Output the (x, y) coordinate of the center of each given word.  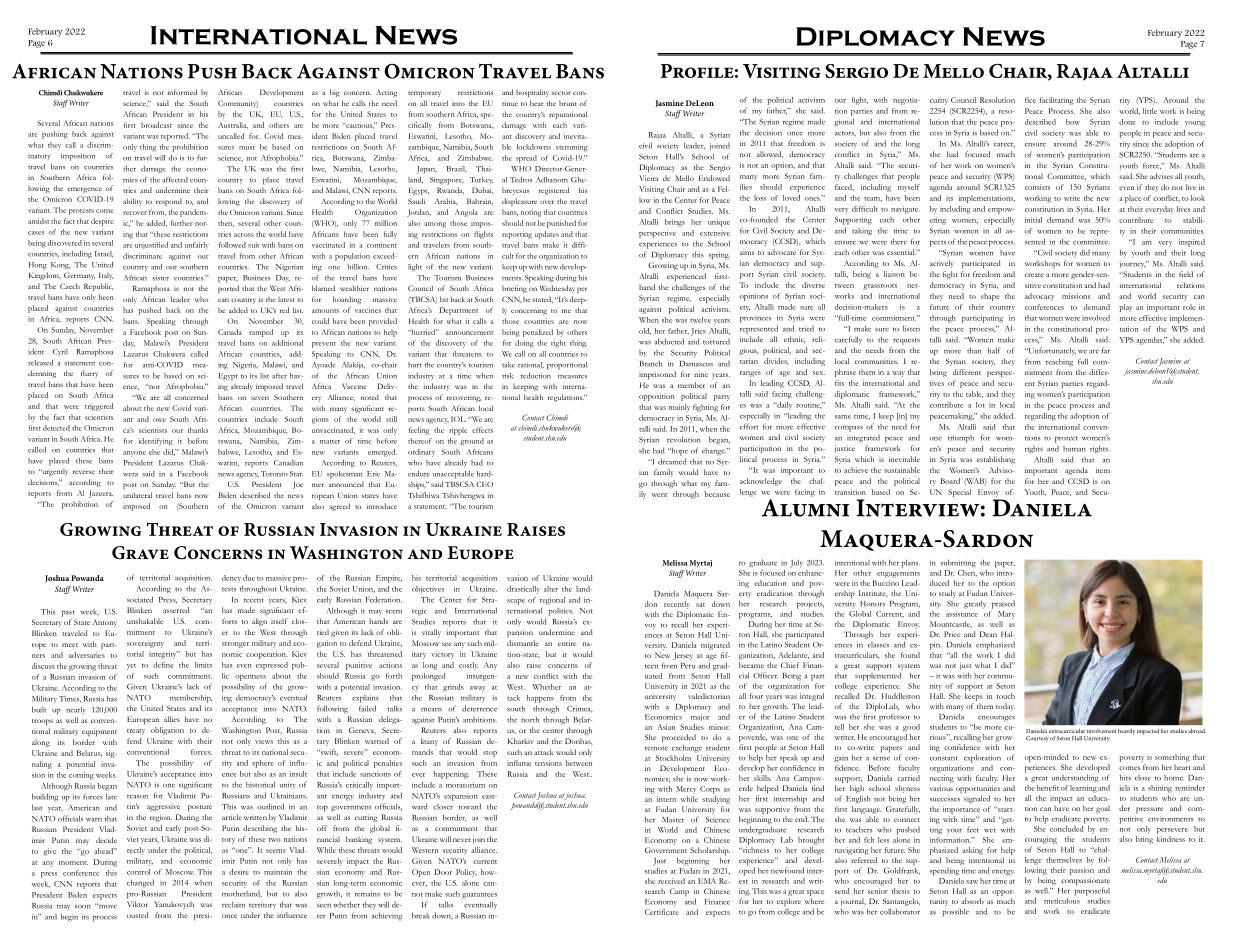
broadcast (156, 125)
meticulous (1062, 899)
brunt (568, 103)
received (671, 881)
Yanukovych (174, 905)
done (1127, 122)
